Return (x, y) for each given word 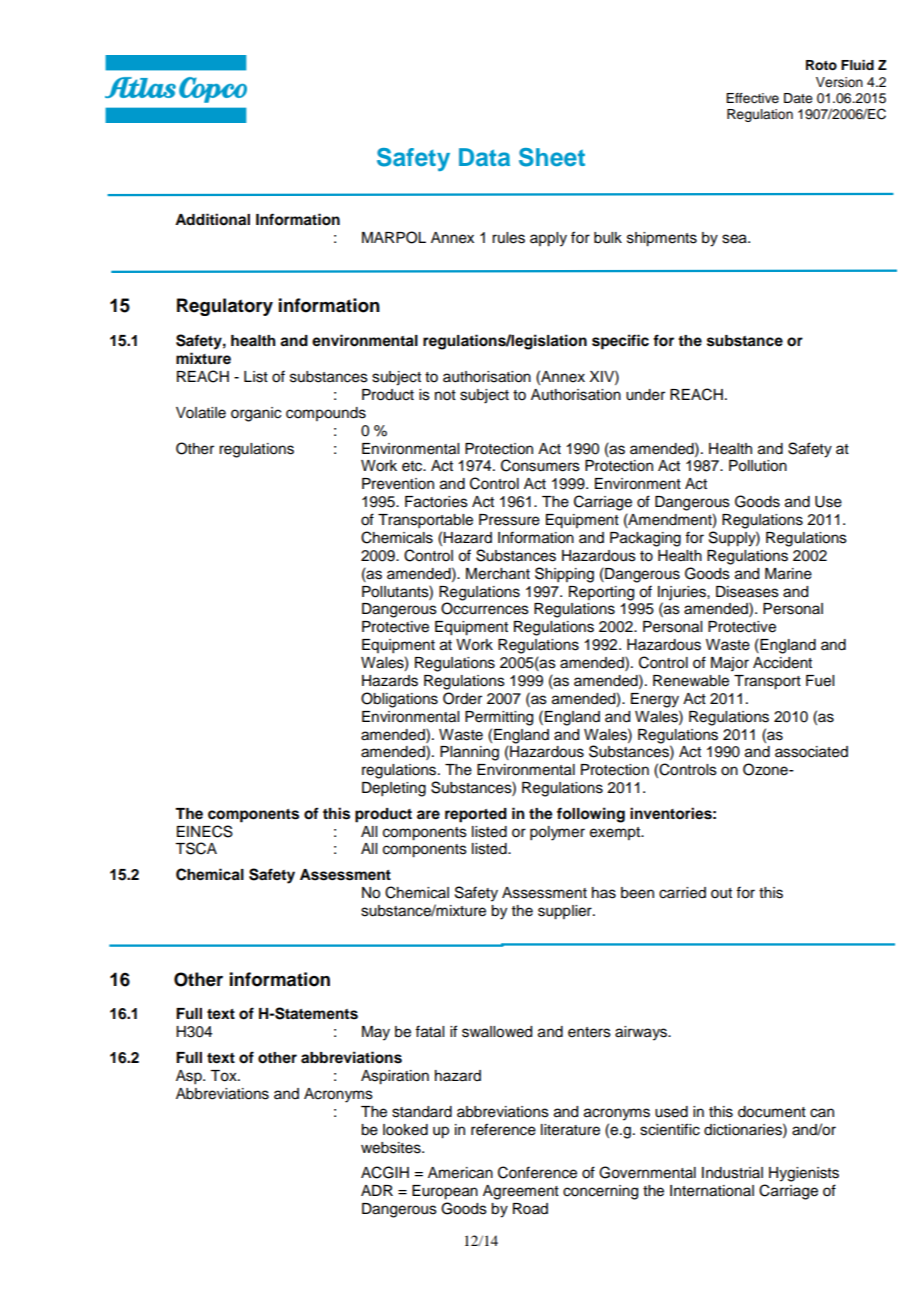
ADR (377, 1190)
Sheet (552, 157)
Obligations (399, 700)
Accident (782, 663)
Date (798, 98)
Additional (212, 219)
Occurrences (485, 608)
